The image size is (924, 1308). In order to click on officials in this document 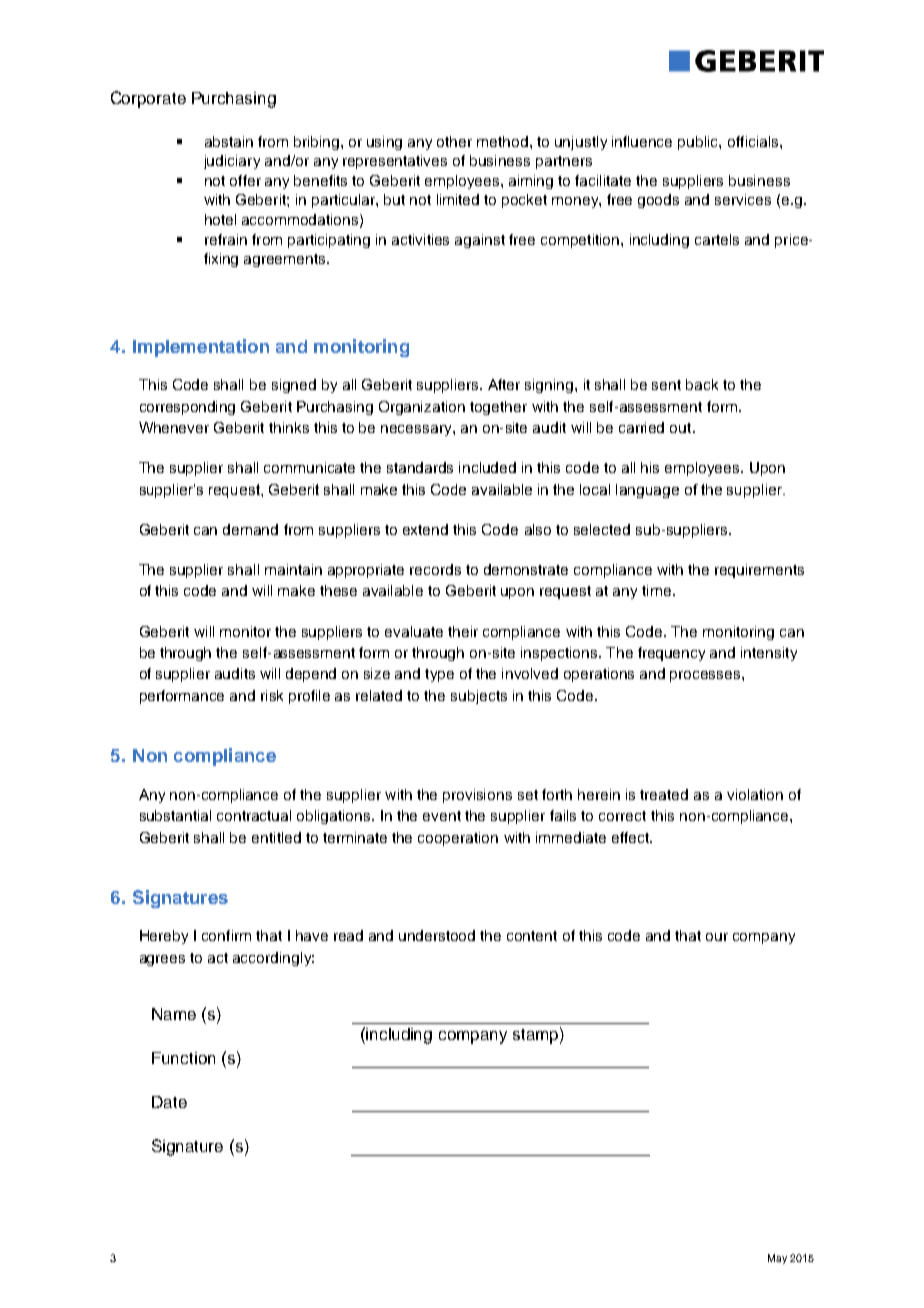, I will do `click(754, 141)`.
